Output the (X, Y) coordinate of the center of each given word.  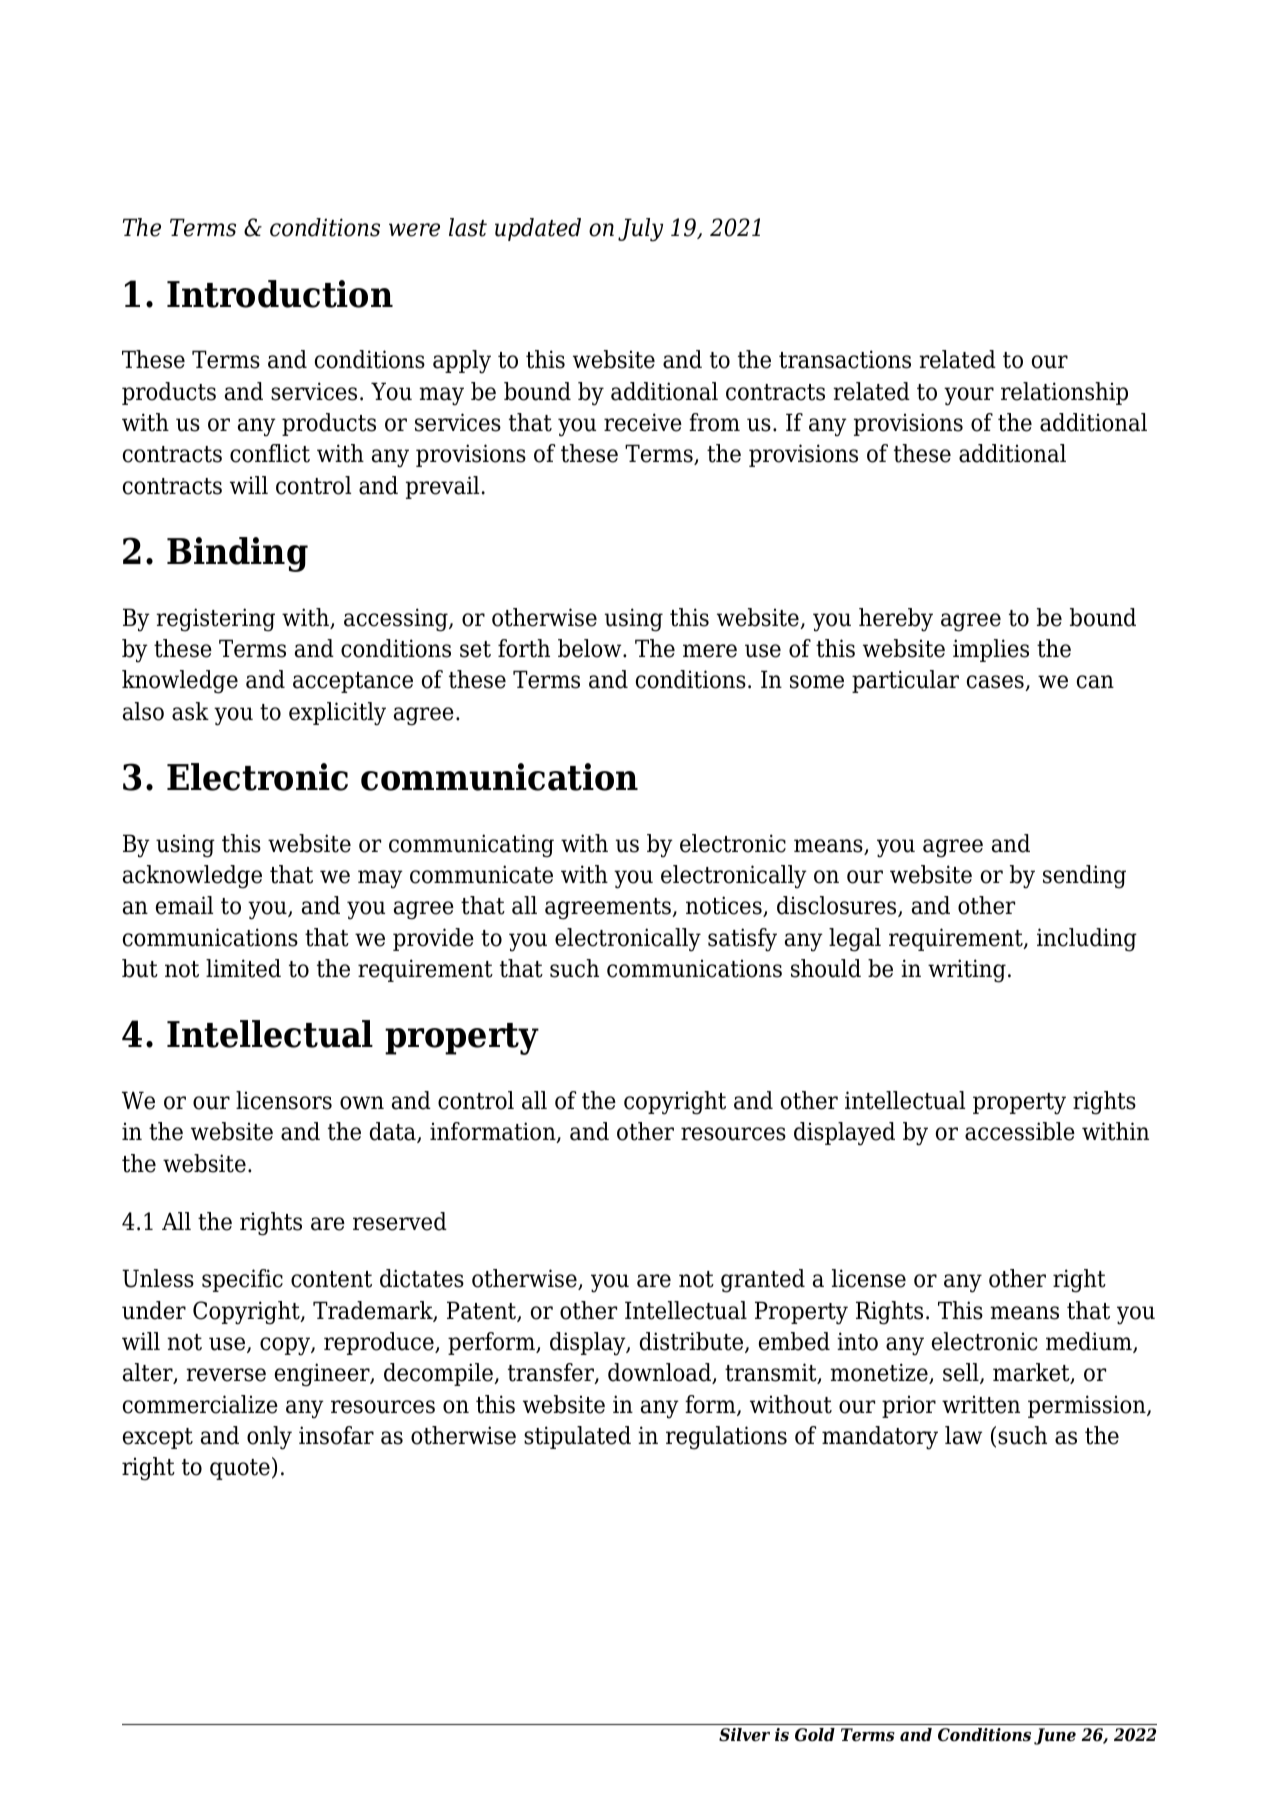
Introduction (280, 294)
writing (967, 971)
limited (243, 968)
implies (991, 650)
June (1055, 1736)
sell (962, 1373)
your (969, 396)
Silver (744, 1735)
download (661, 1373)
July (640, 230)
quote (240, 1469)
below (591, 648)
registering (215, 620)
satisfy (742, 940)
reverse (226, 1375)
